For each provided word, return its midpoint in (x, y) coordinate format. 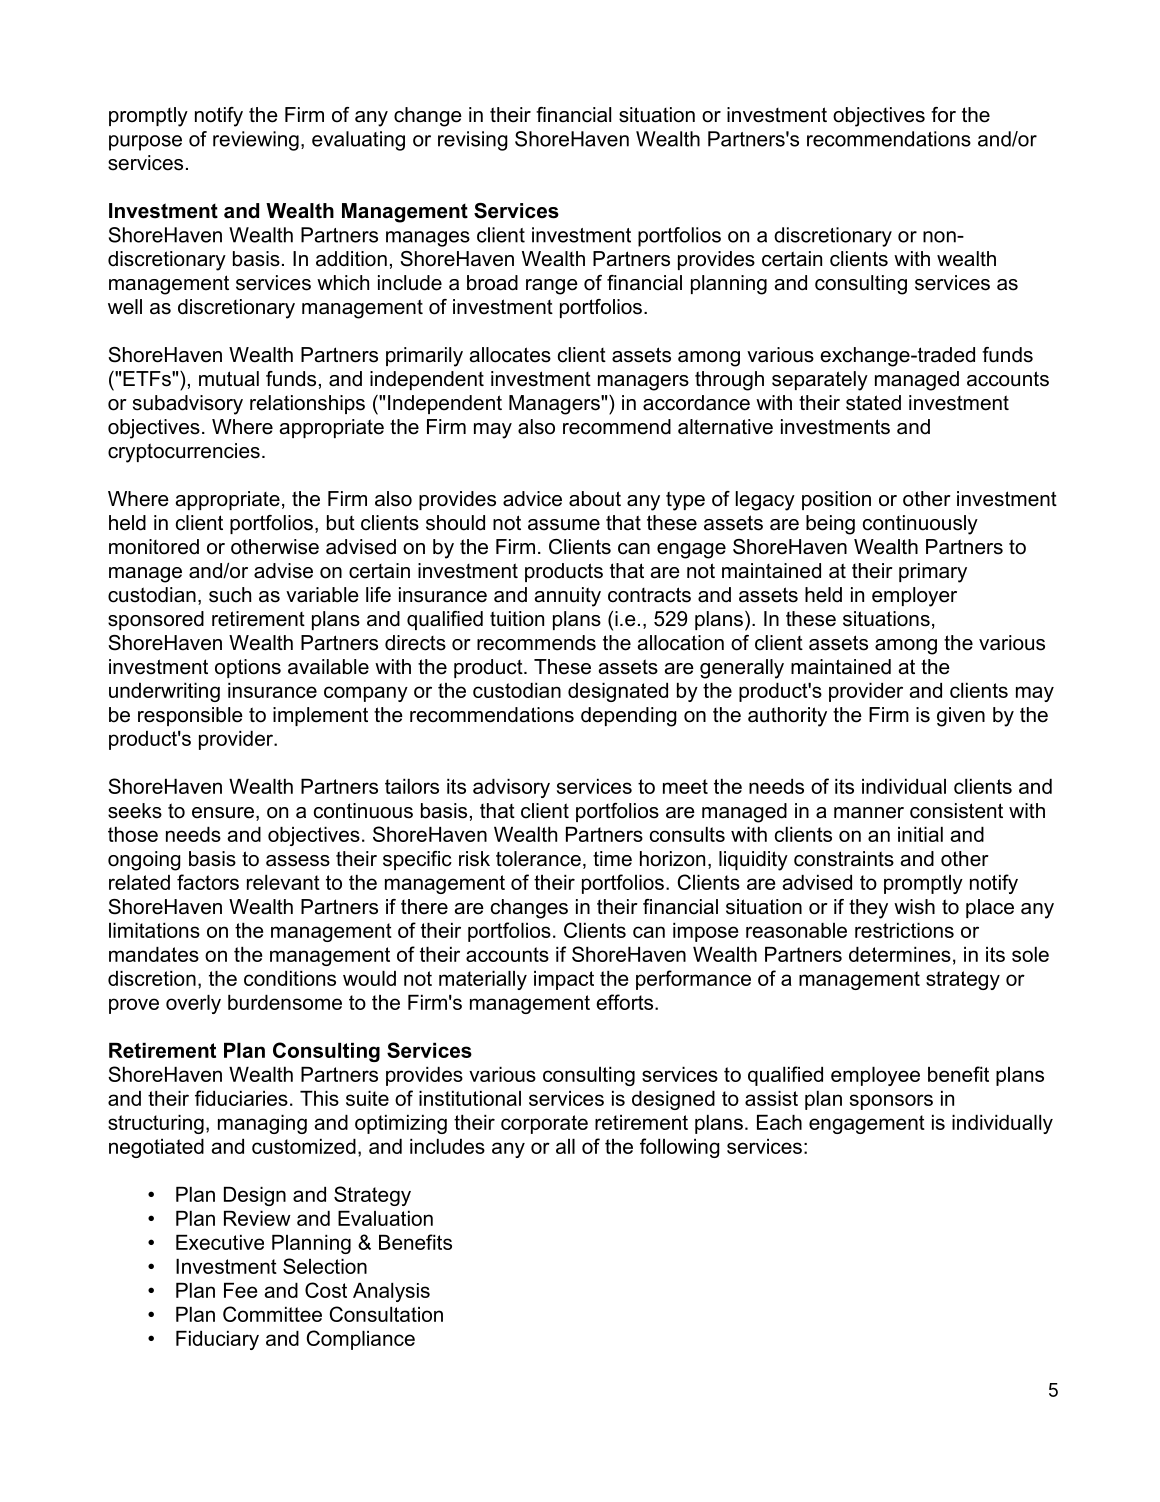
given (961, 717)
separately (820, 381)
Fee (240, 1290)
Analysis (391, 1292)
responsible (190, 716)
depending (629, 717)
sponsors (891, 1102)
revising (473, 141)
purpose (145, 143)
